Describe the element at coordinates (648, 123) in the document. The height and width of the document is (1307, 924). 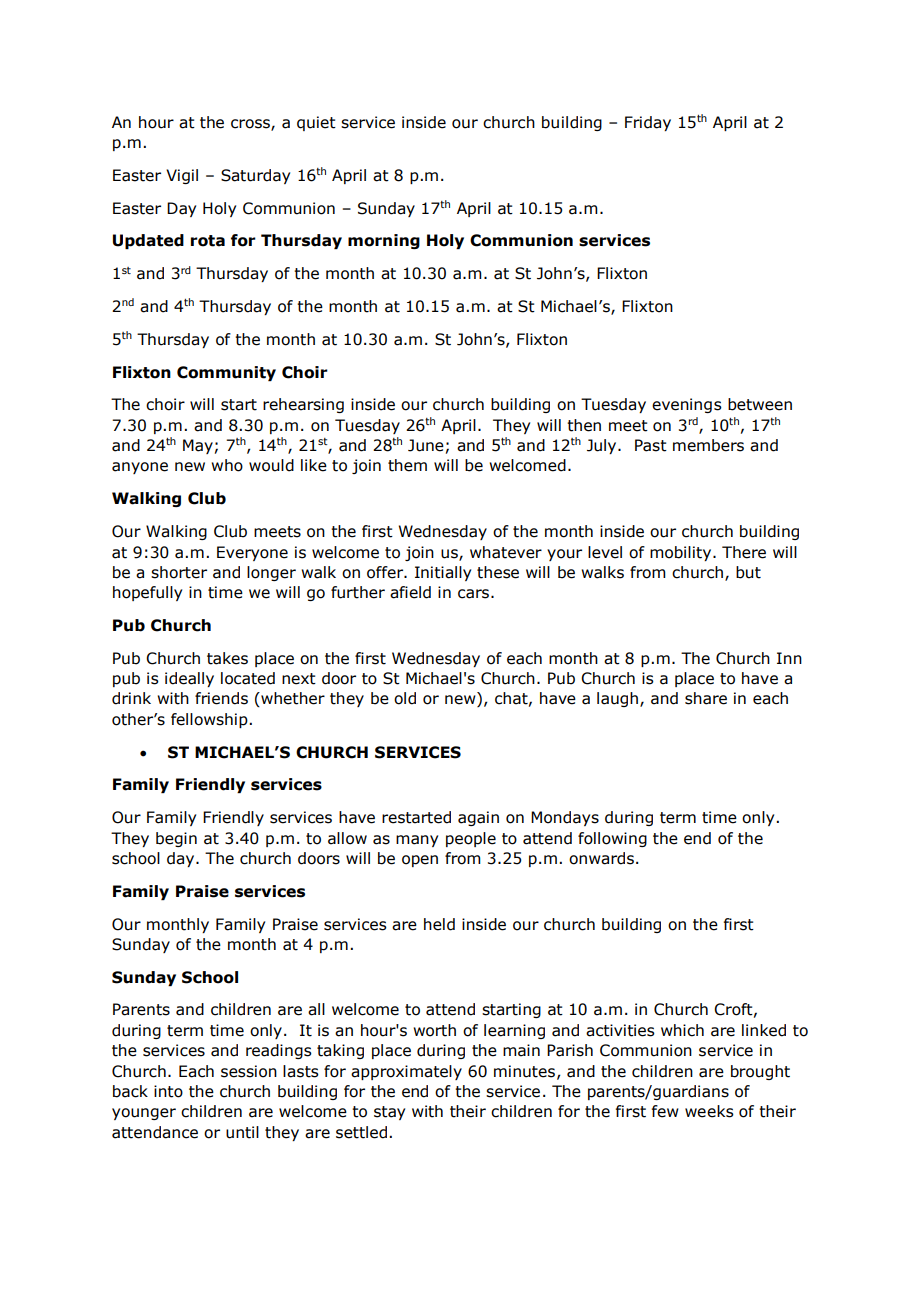
I see `Friday` at that location.
